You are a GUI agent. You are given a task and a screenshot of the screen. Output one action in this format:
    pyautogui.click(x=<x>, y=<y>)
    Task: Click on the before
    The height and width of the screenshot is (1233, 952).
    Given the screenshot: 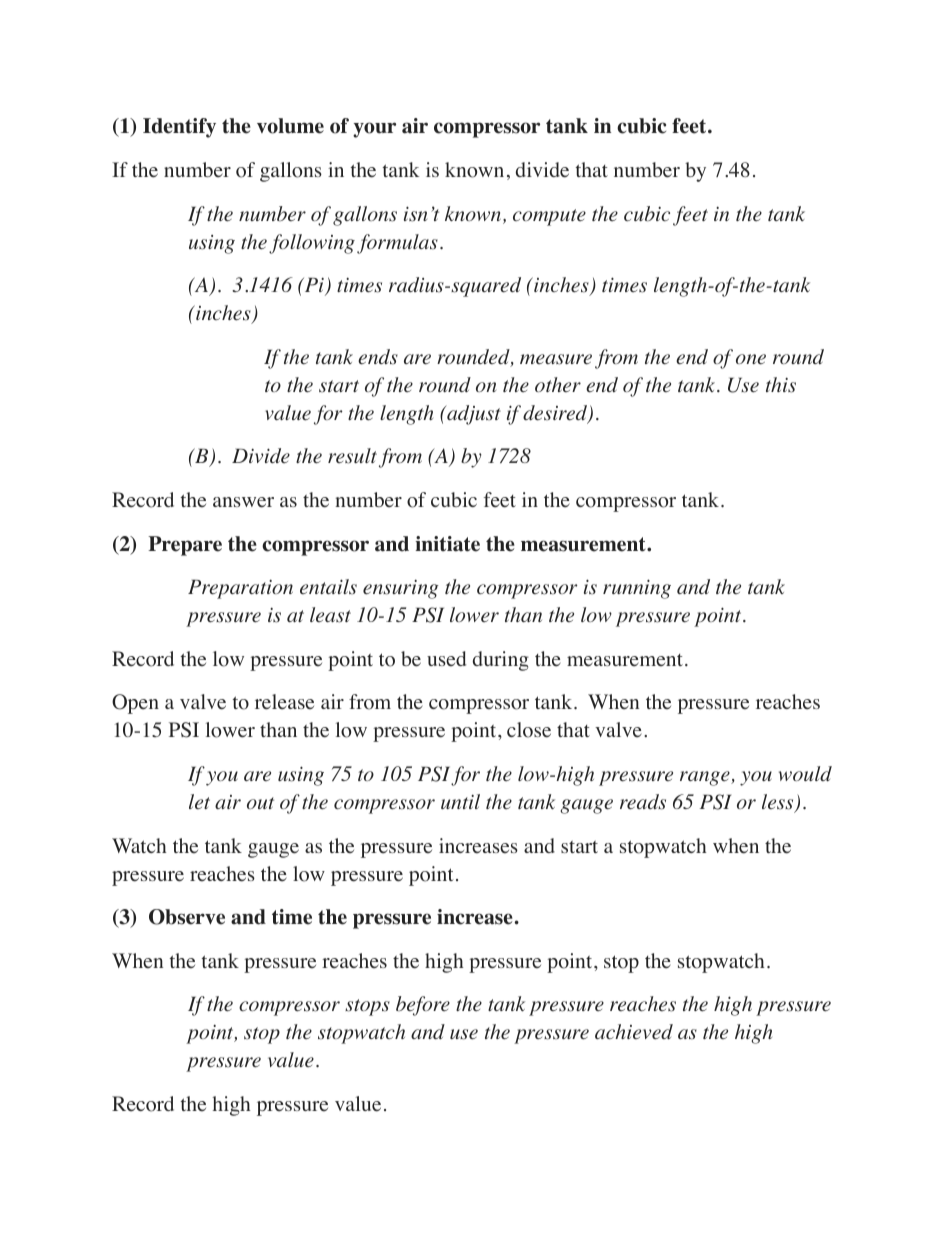 What is the action you would take?
    pyautogui.click(x=423, y=1006)
